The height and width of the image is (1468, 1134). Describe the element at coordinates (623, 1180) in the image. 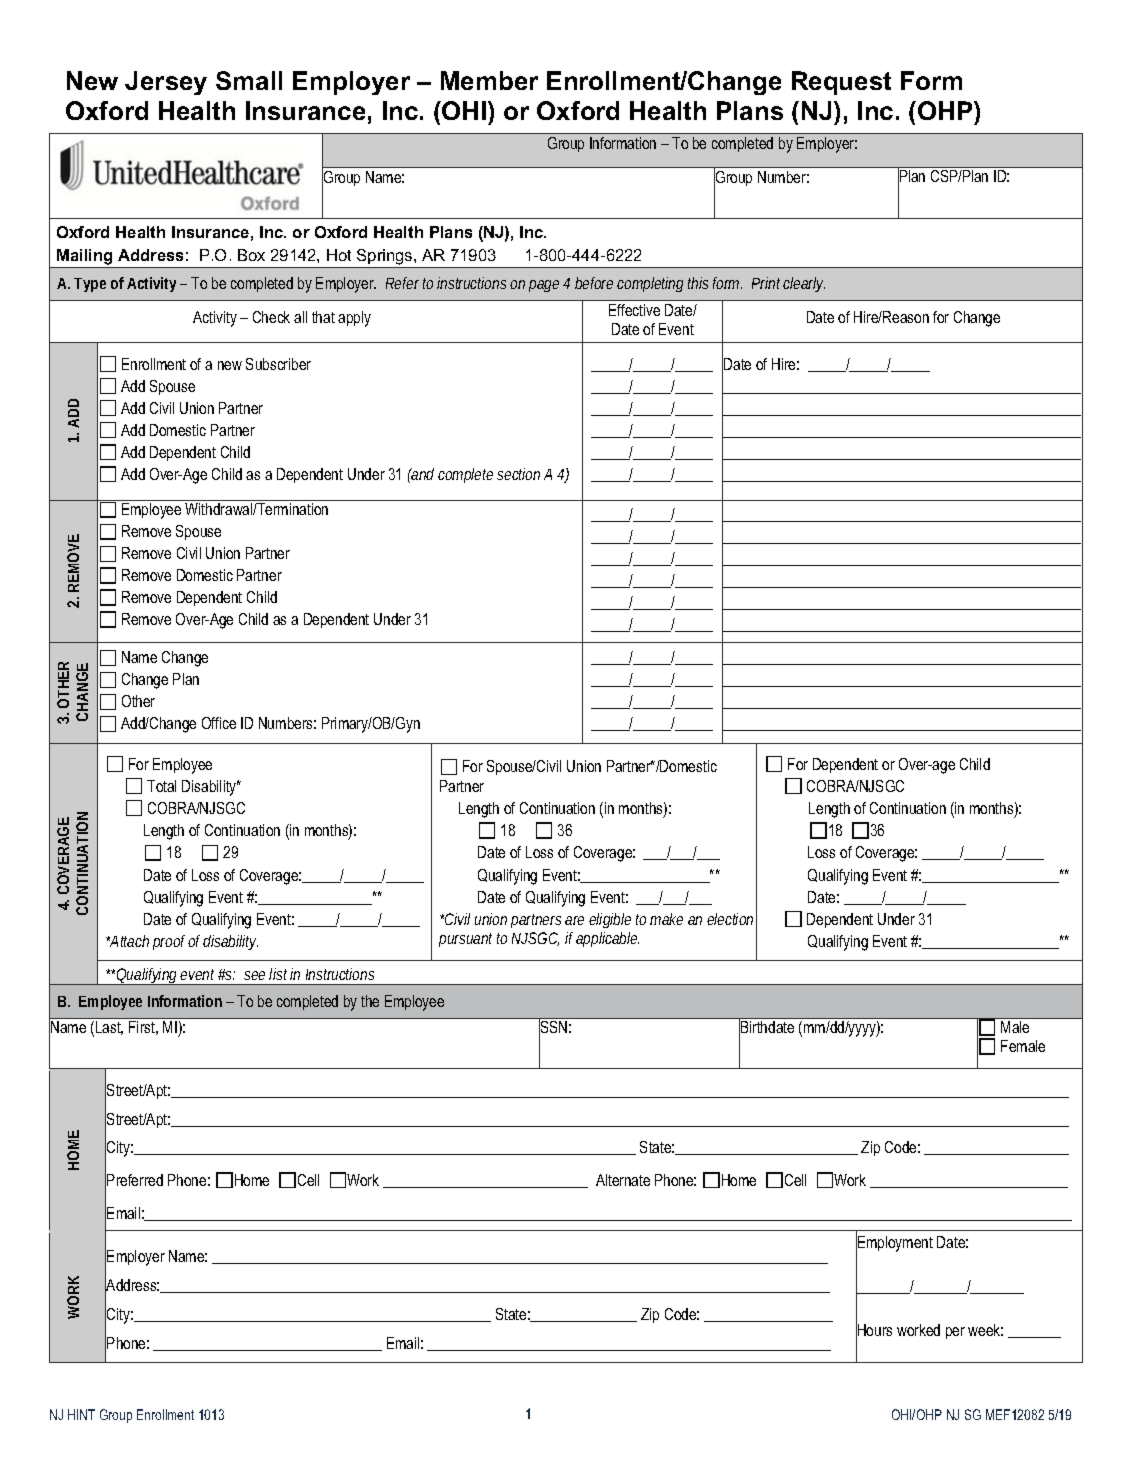

I see `Alternate` at that location.
